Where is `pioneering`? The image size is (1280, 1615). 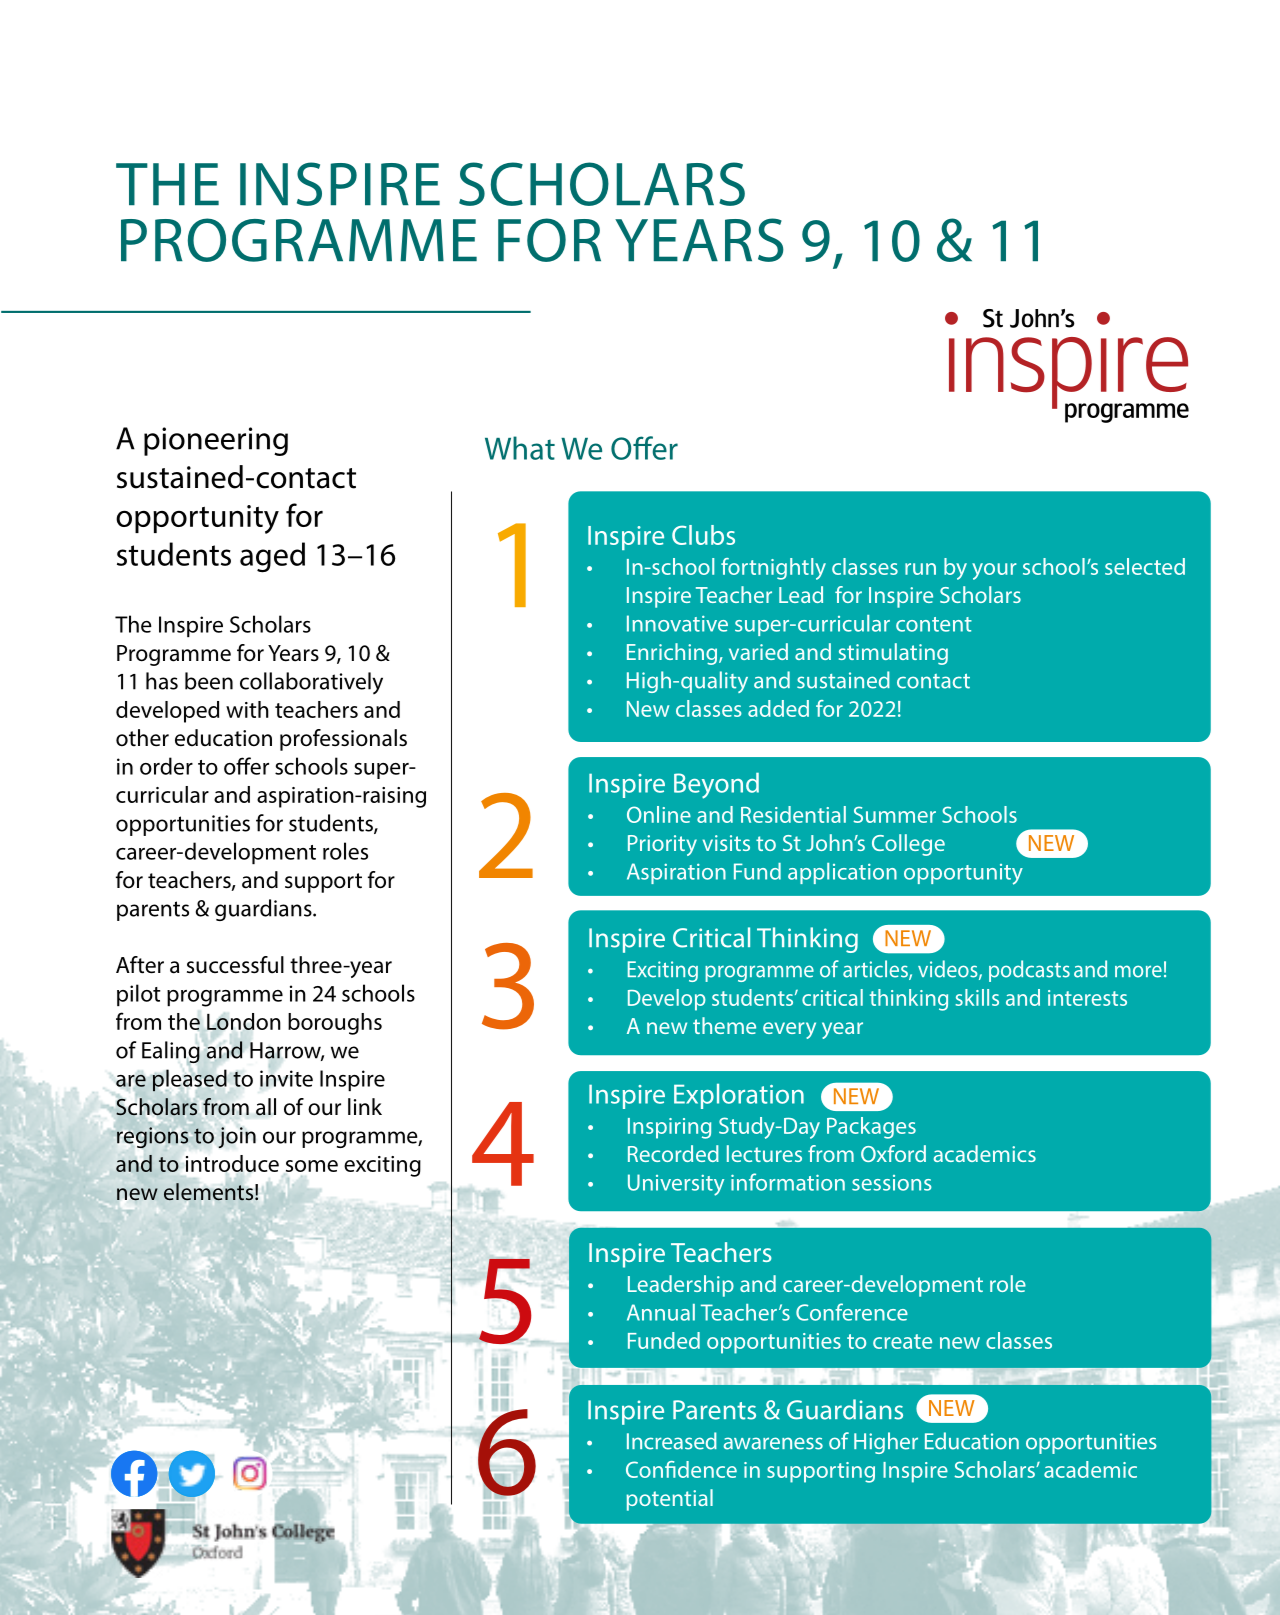
pioneering is located at coordinates (216, 441).
